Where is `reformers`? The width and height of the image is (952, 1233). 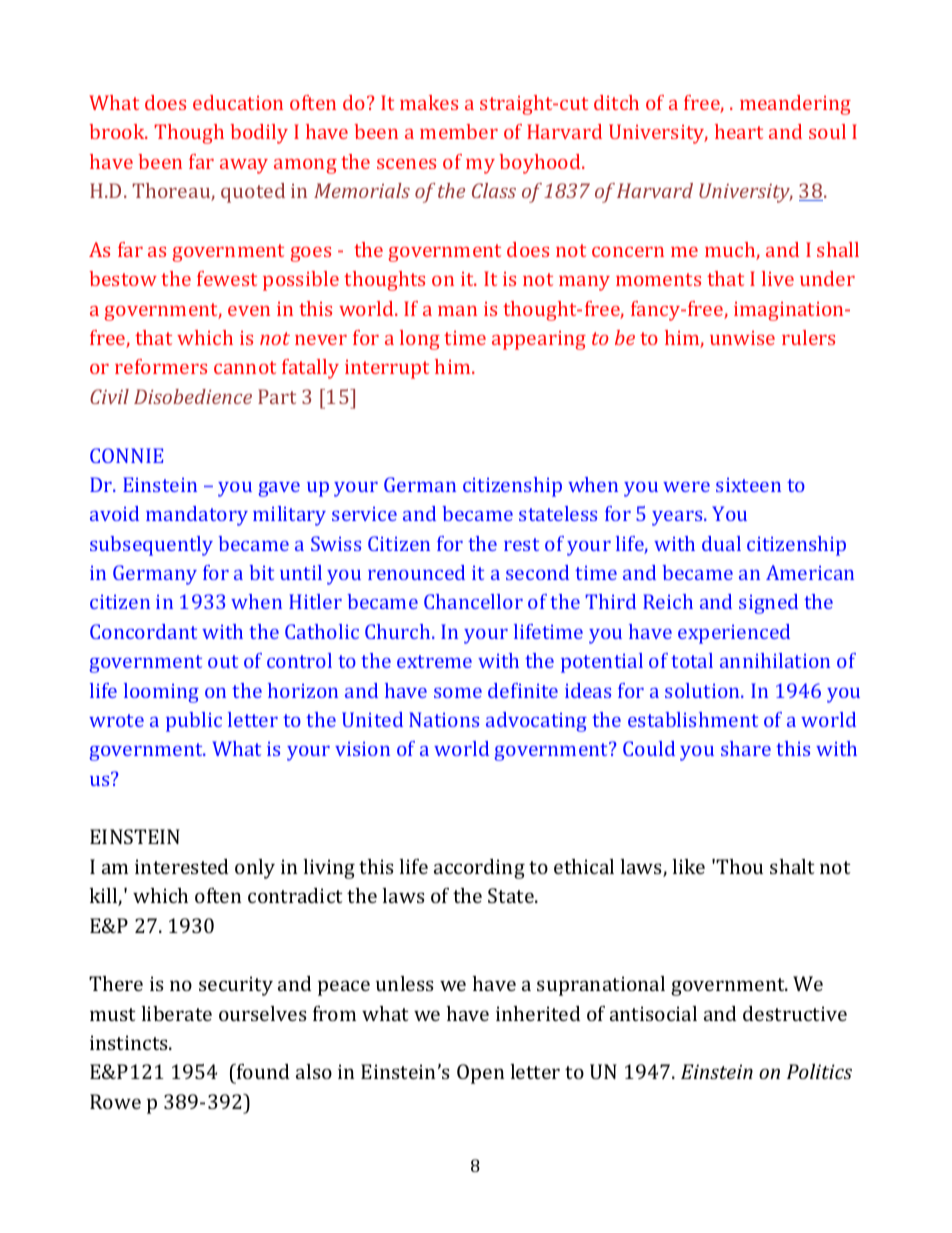
reformers is located at coordinates (161, 366).
